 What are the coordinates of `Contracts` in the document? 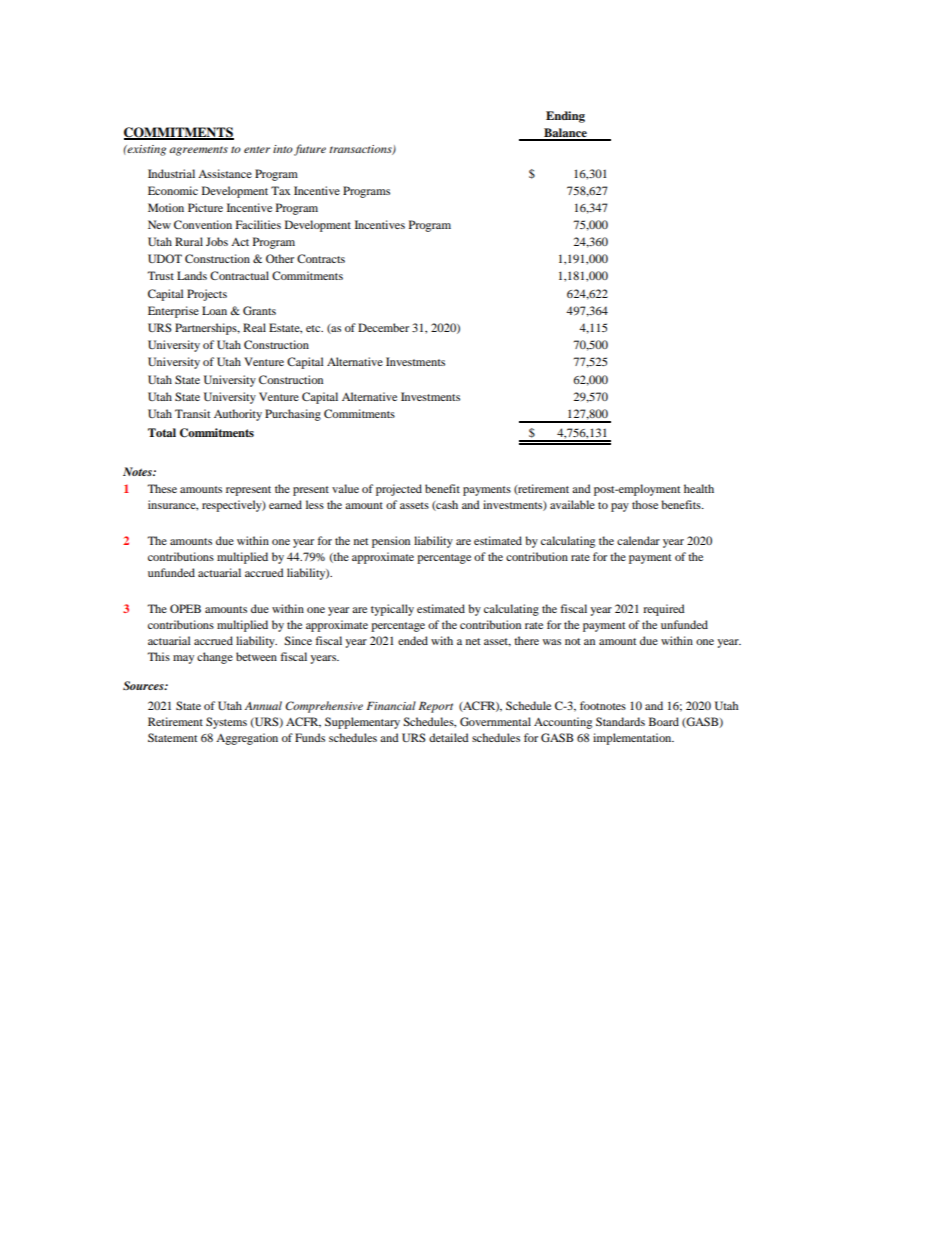 It's located at (321, 258).
